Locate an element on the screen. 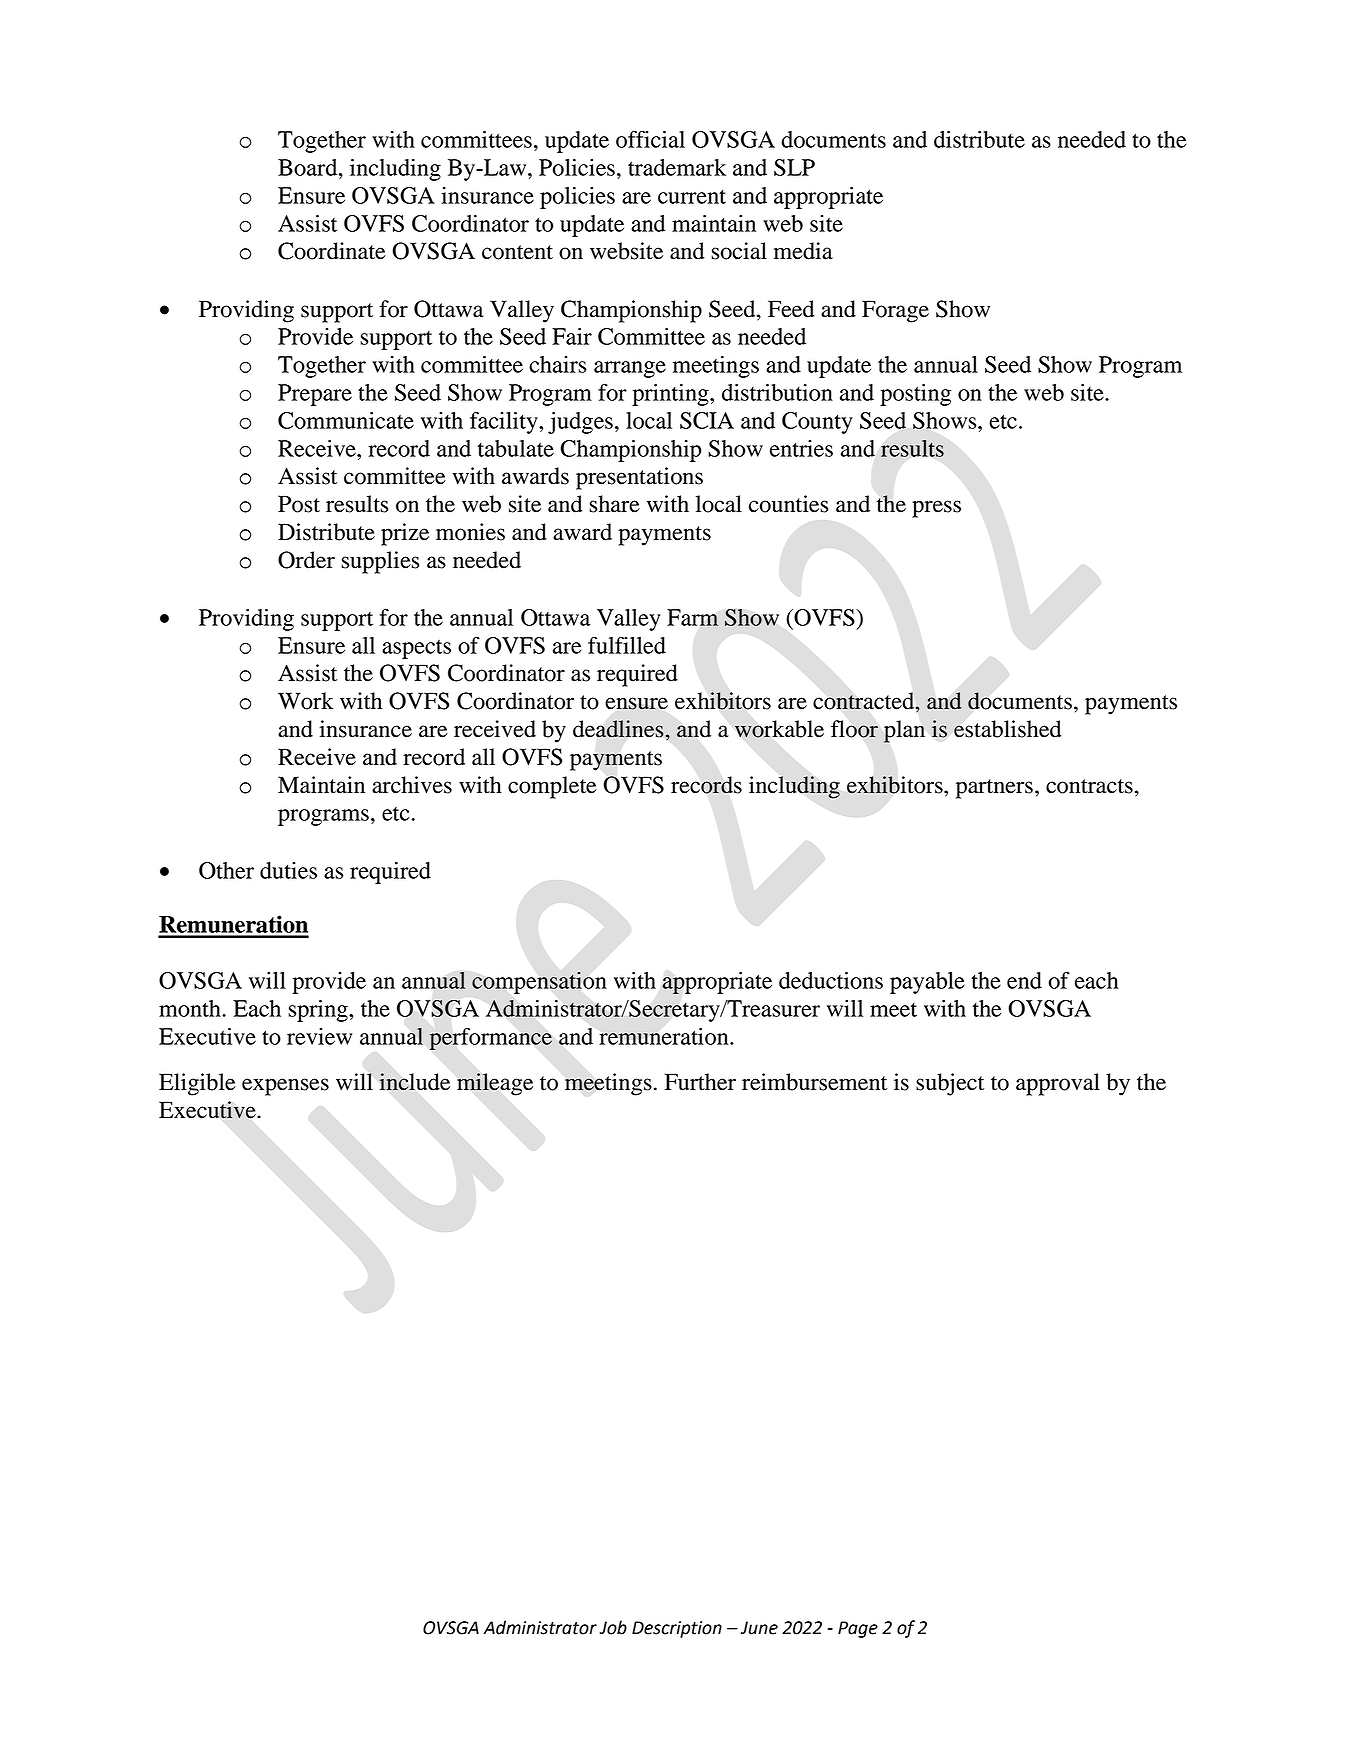 Image resolution: width=1350 pixels, height=1747 pixels. Board is located at coordinates (309, 167).
